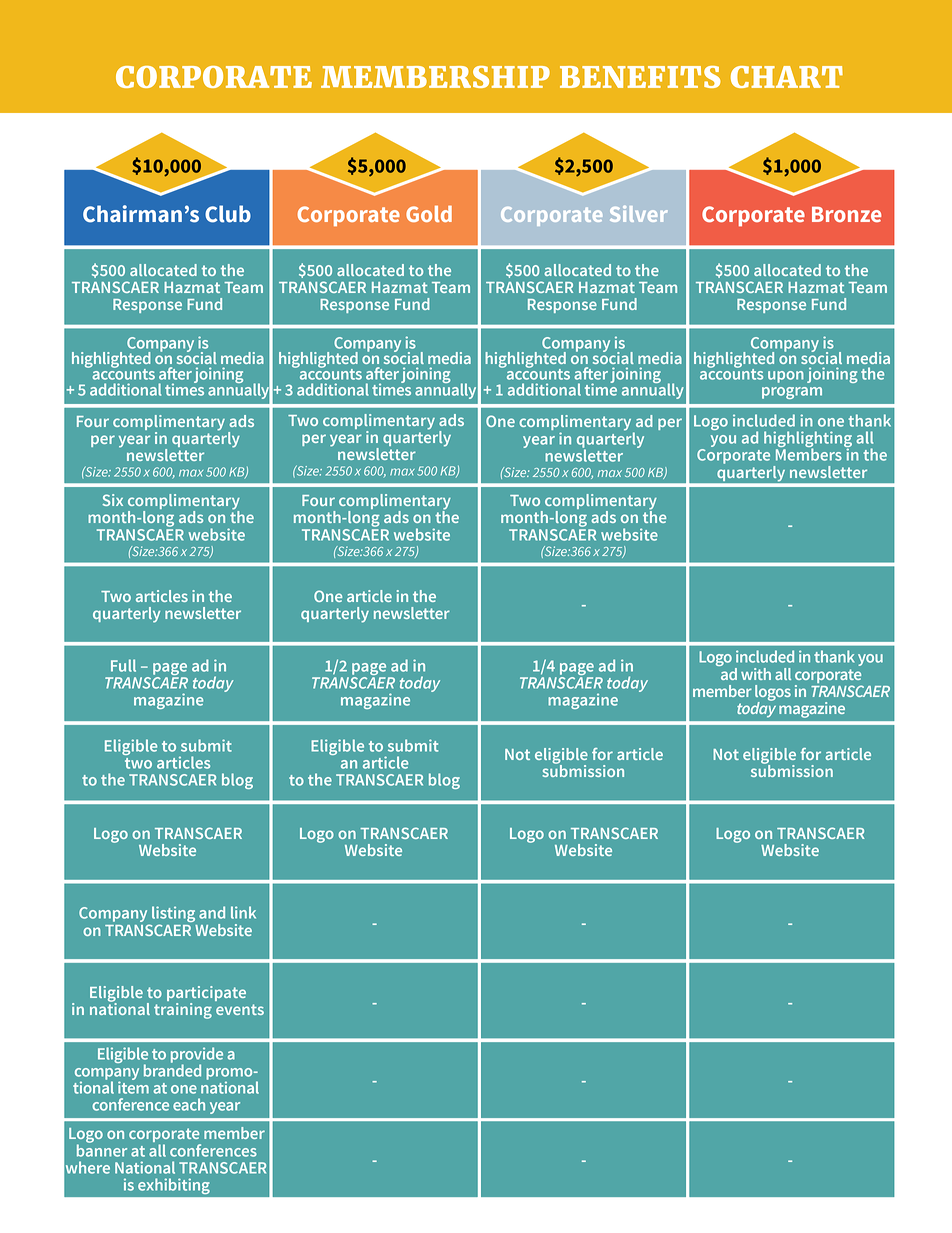 The width and height of the document is (952, 1233). I want to click on provide, so click(197, 1056).
